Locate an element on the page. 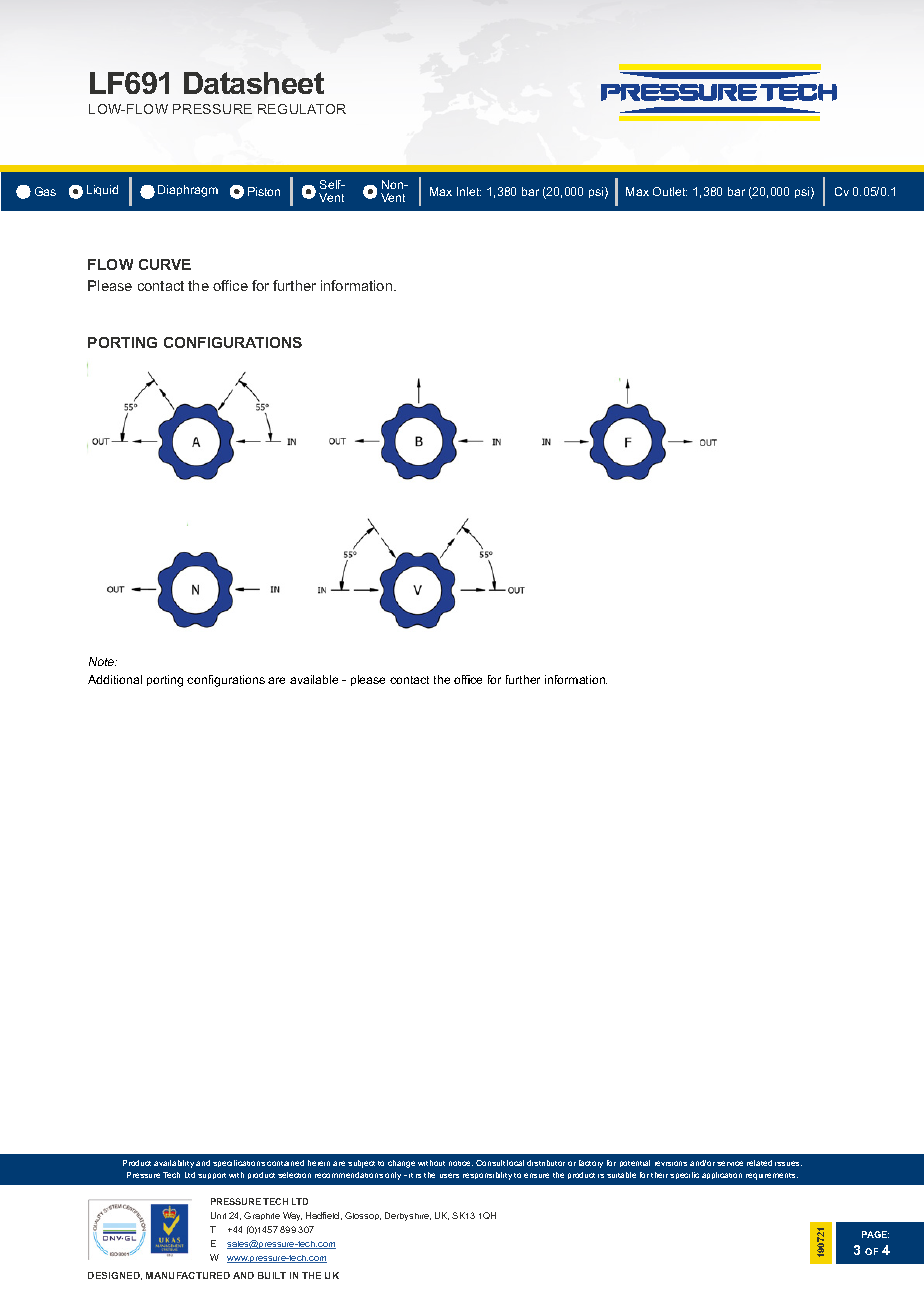  Outlet is located at coordinates (670, 191).
